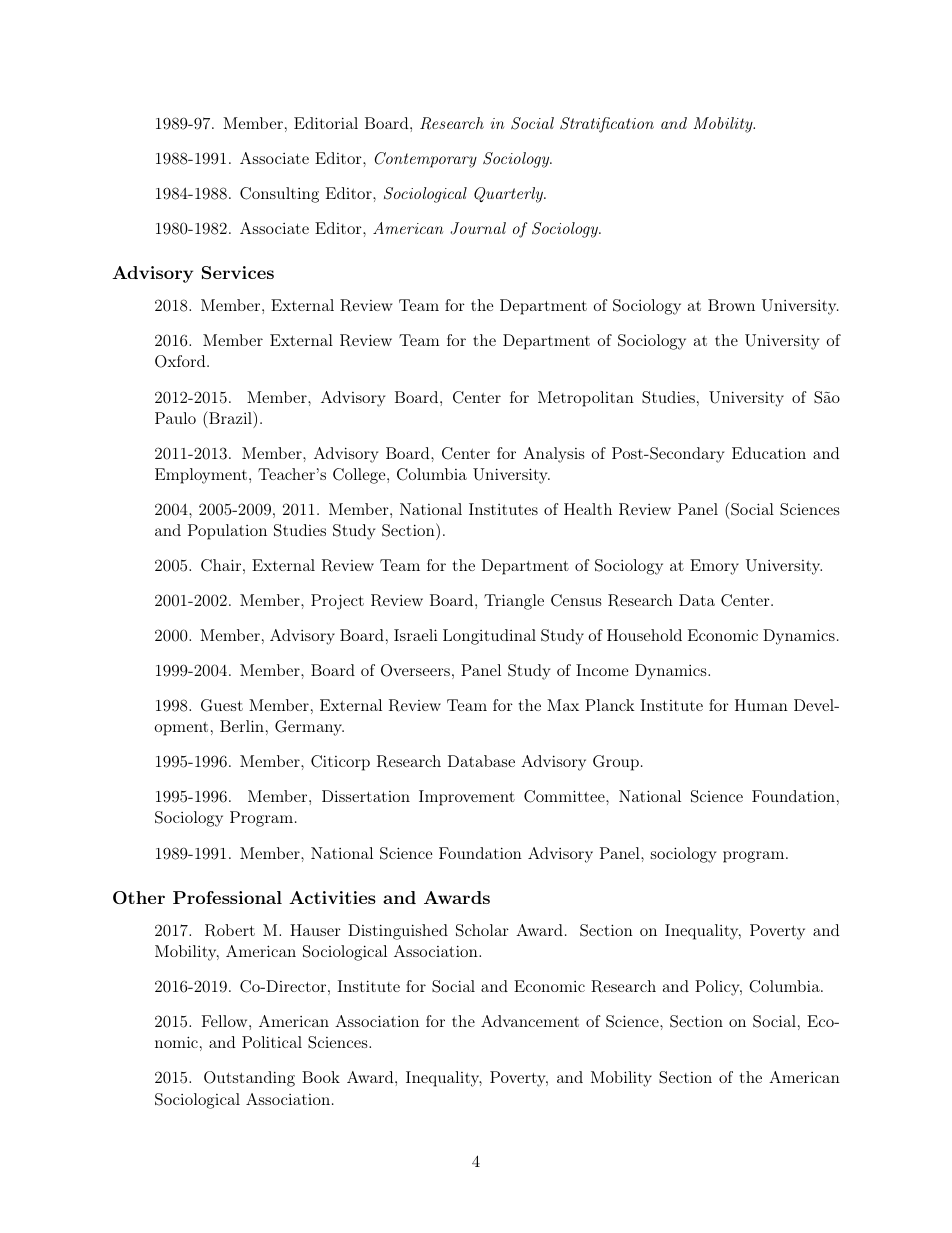 This image has width=952, height=1233. Describe the element at coordinates (227, 532) in the image. I see `Population` at that location.
